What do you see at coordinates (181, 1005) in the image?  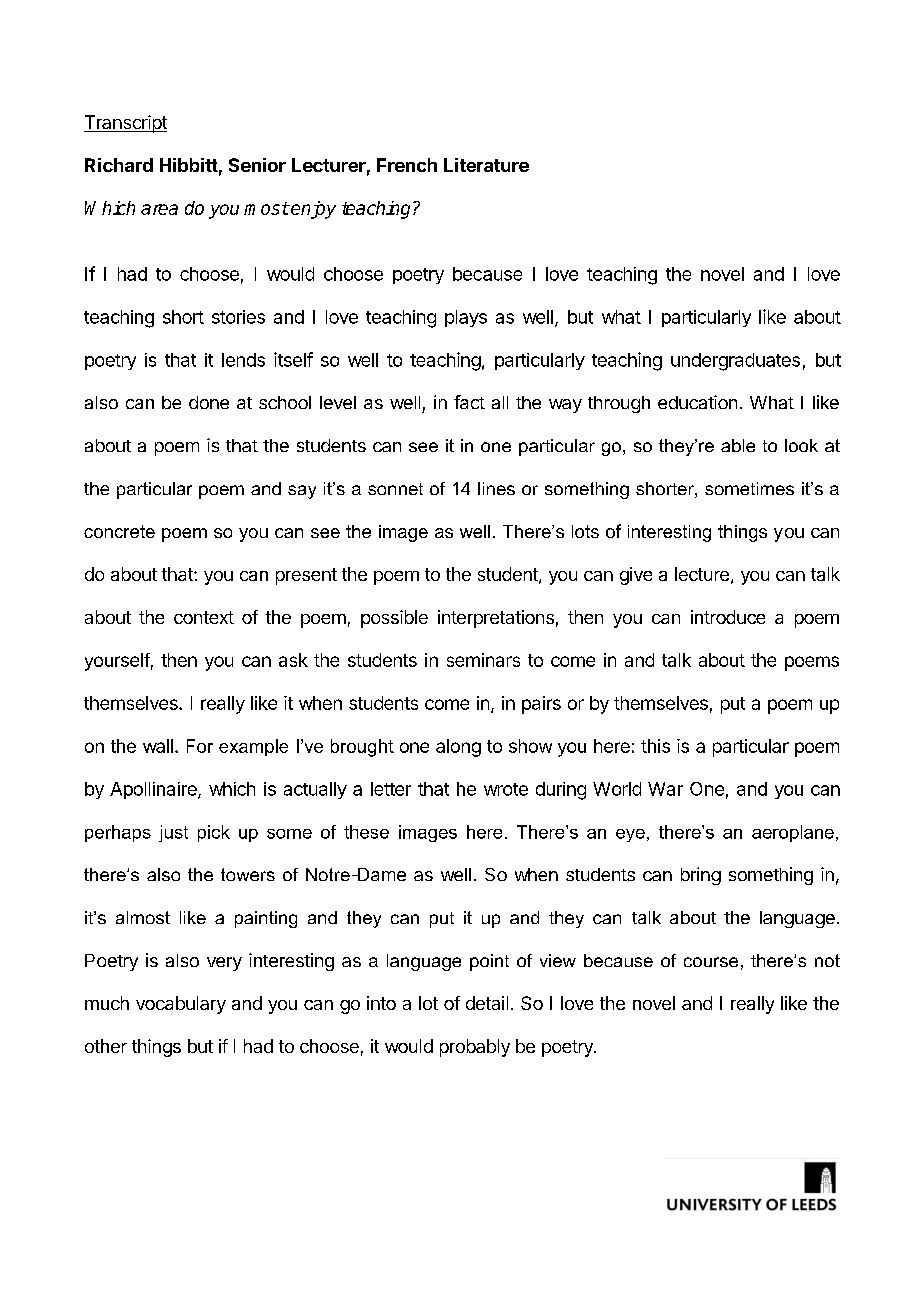 I see `vocabulary` at bounding box center [181, 1005].
